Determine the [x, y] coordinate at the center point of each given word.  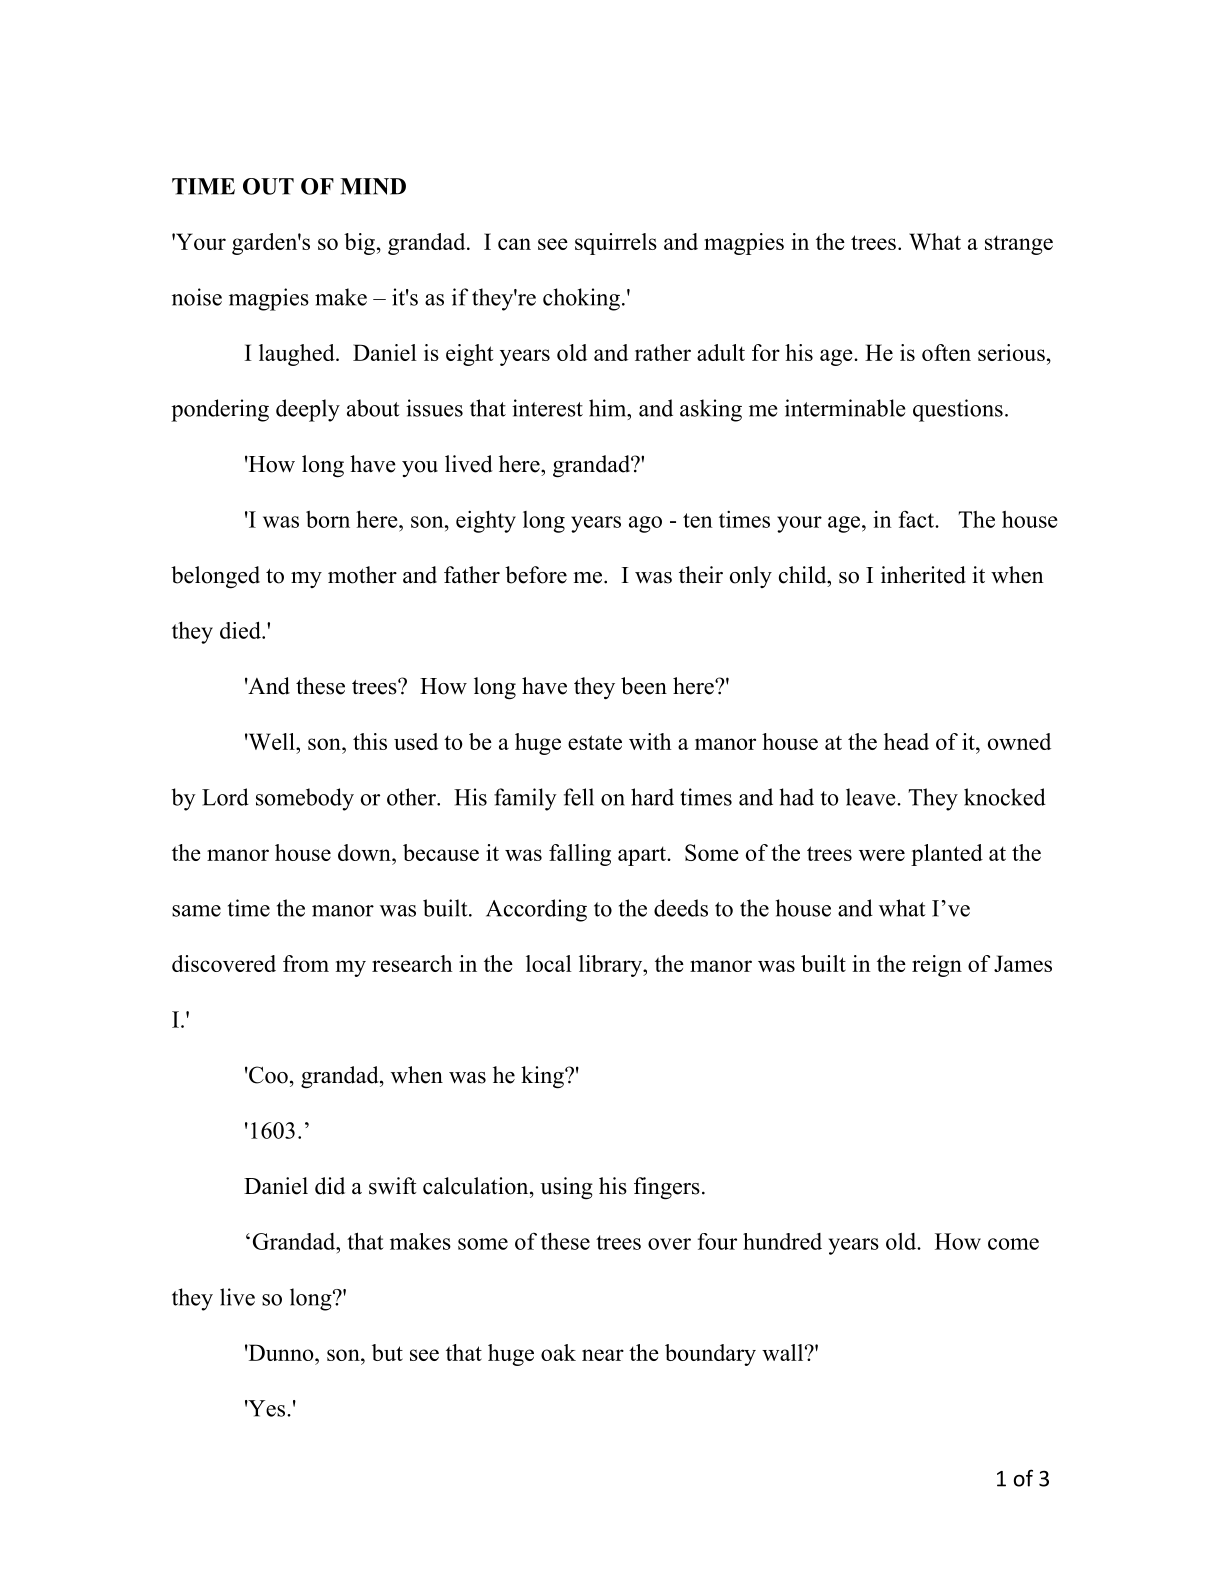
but [387, 1352]
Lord [225, 797]
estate [595, 742]
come [1013, 1244]
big [359, 244]
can [514, 244]
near [603, 1355]
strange [1019, 245]
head [906, 741]
